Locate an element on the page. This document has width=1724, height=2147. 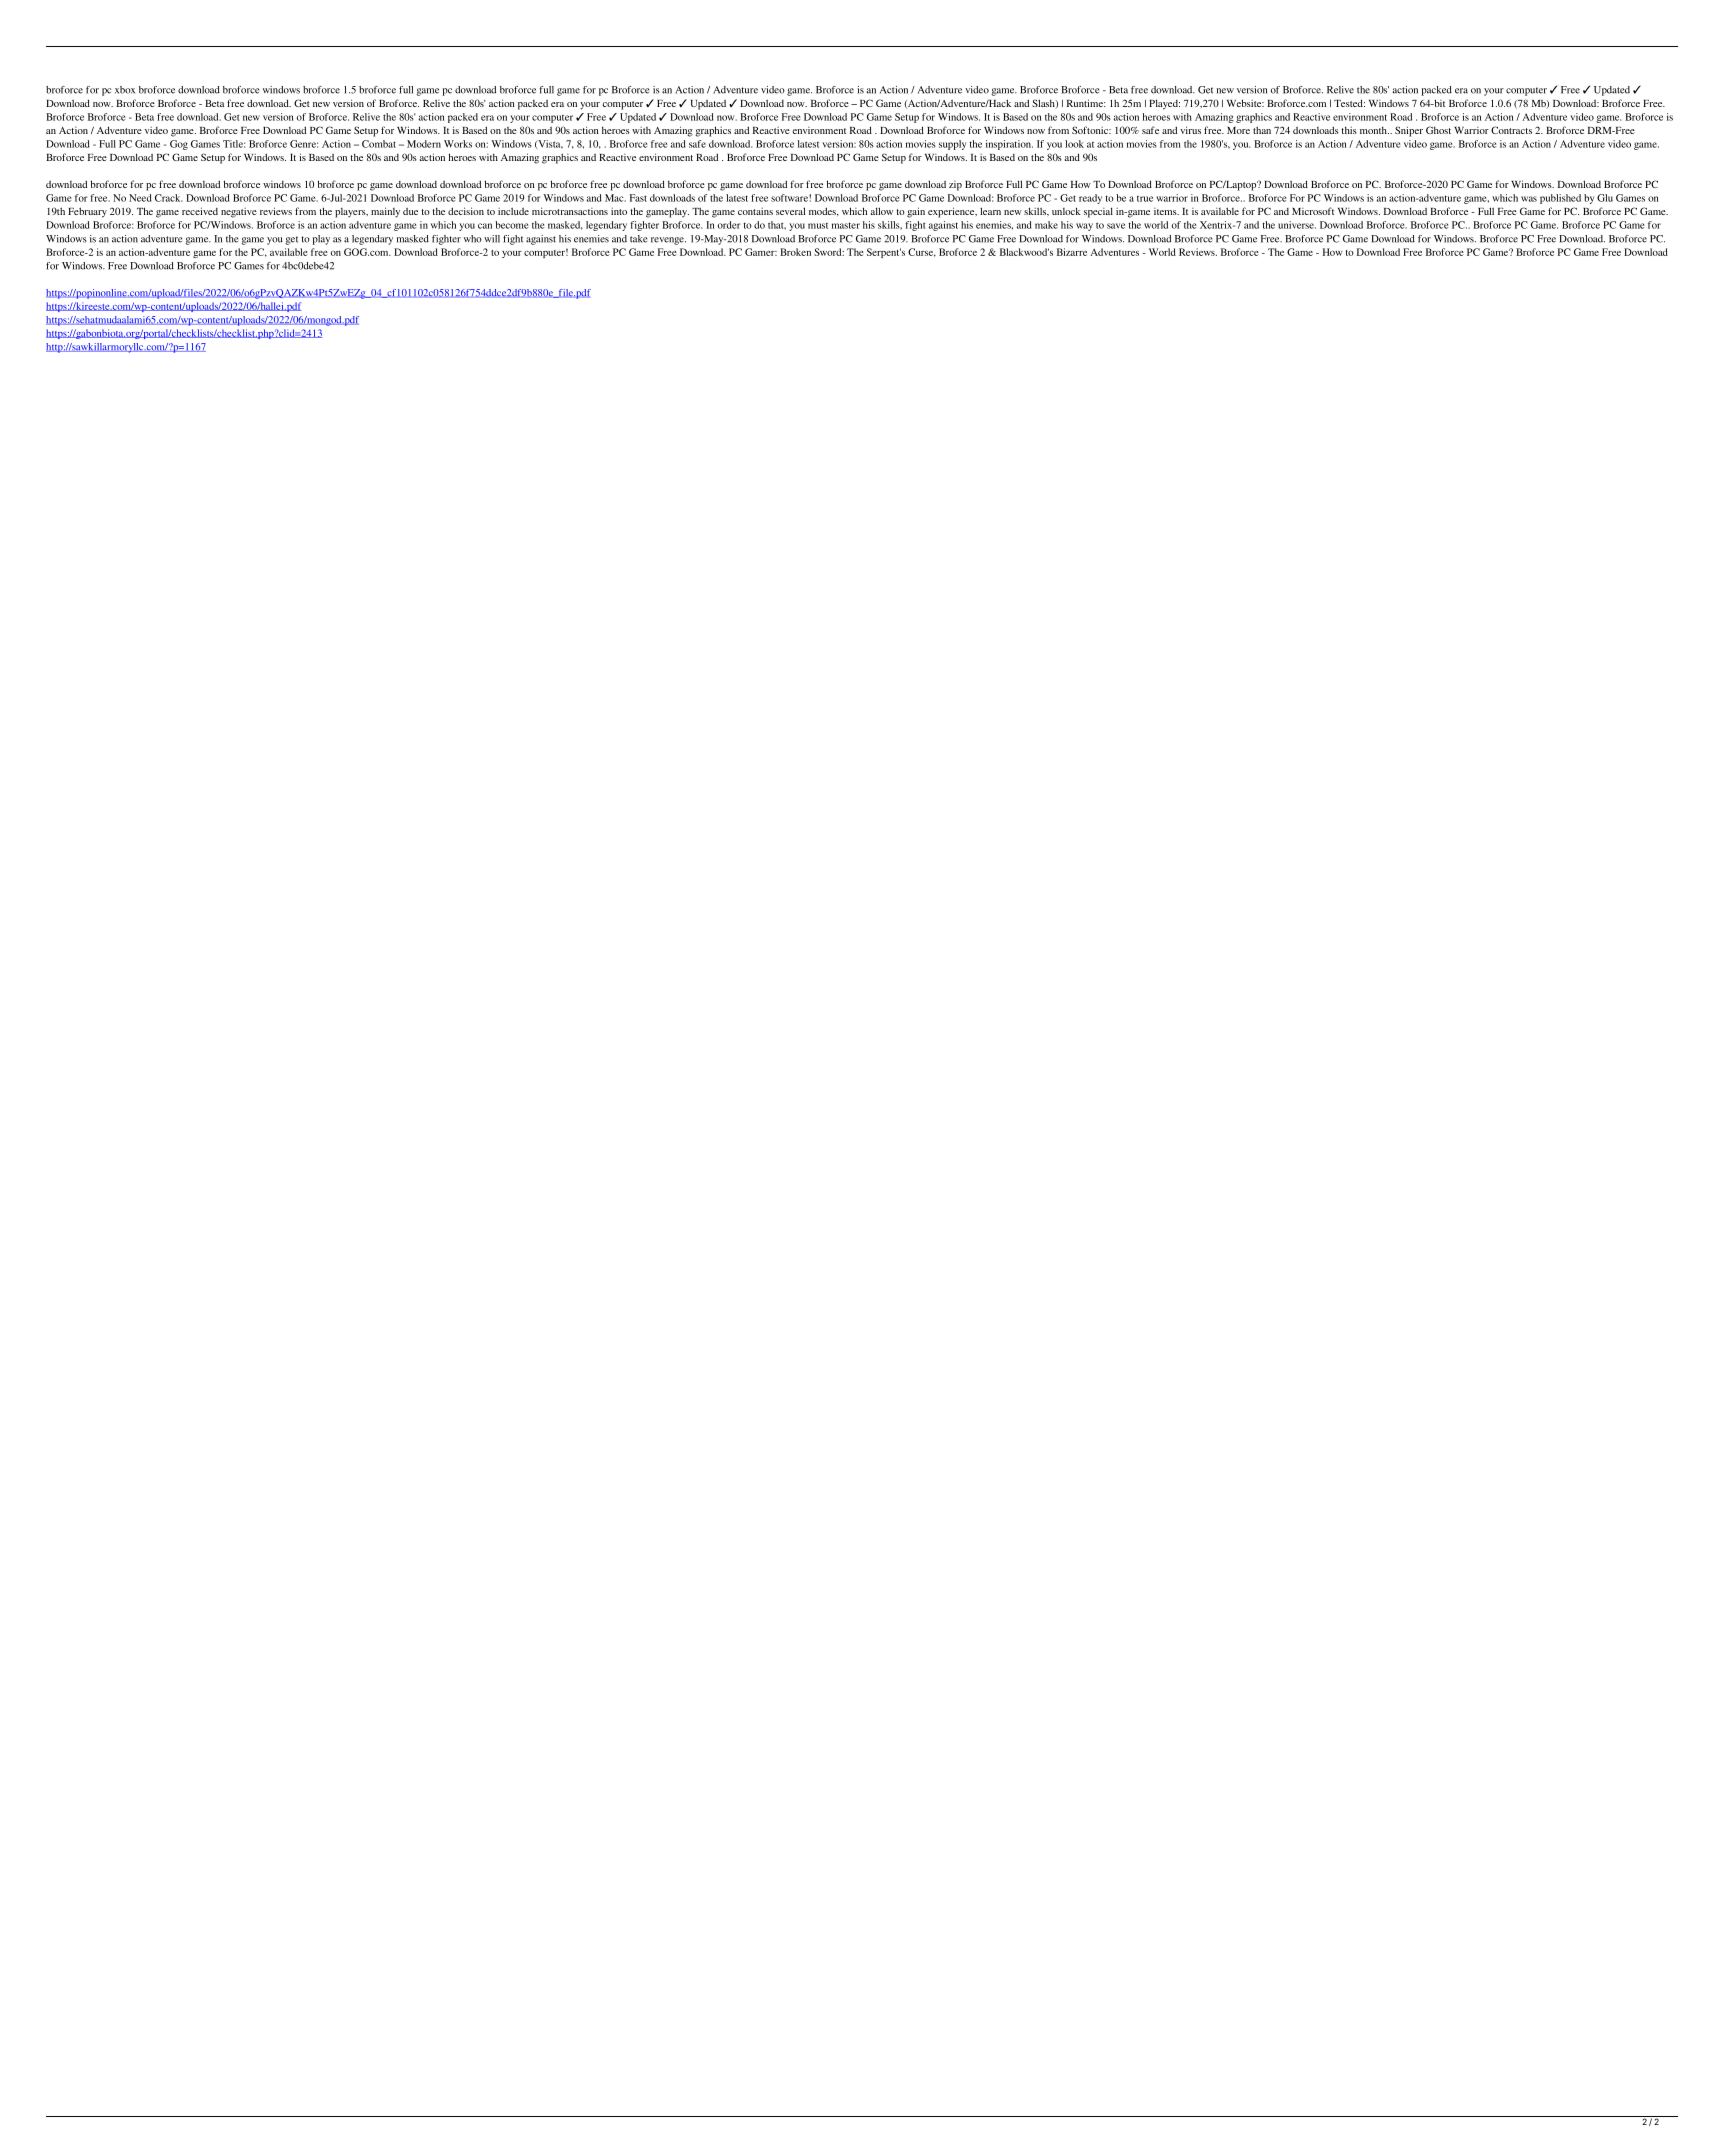
Microsoft is located at coordinates (1313, 211).
